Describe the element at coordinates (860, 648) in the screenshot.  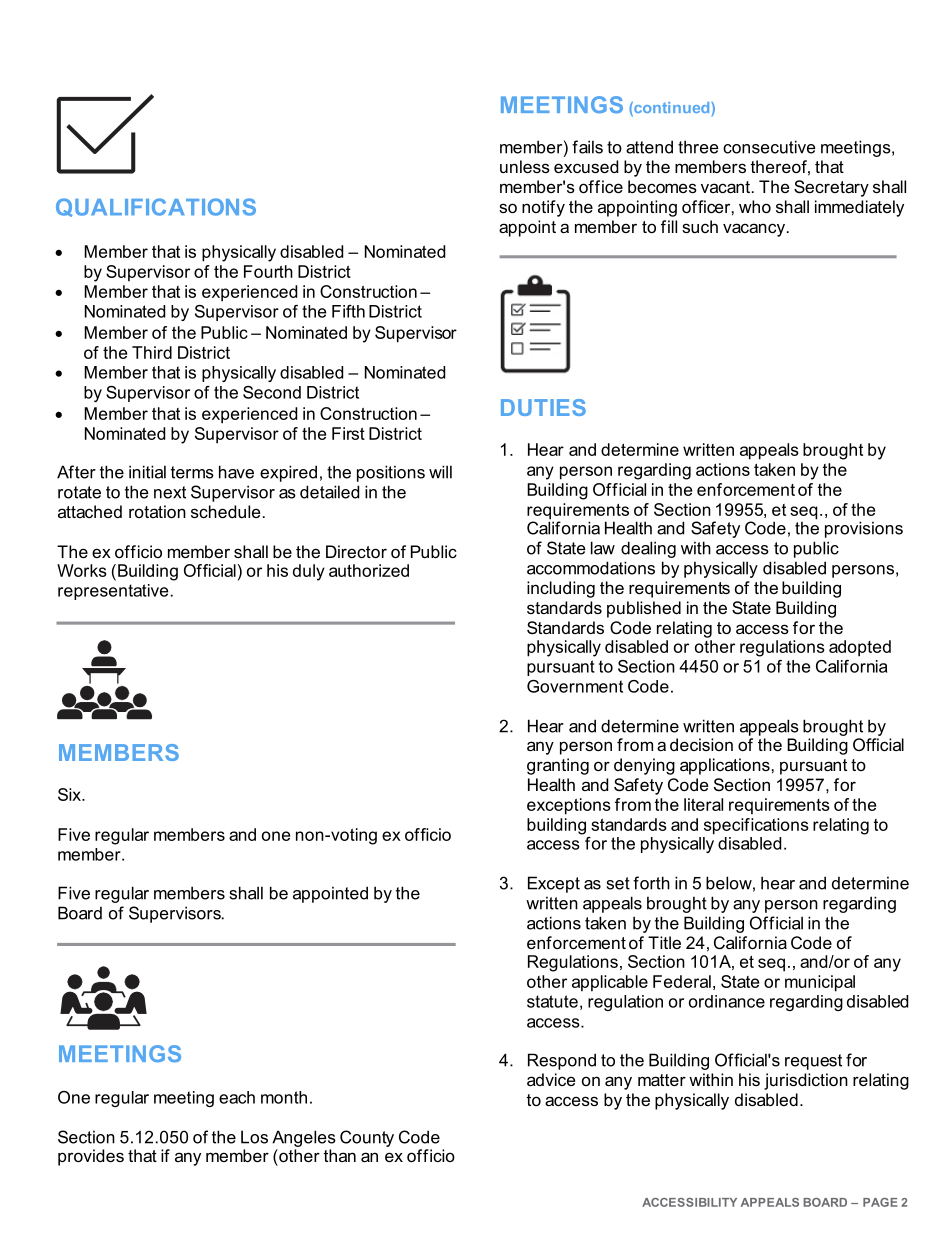
I see `adopted` at that location.
